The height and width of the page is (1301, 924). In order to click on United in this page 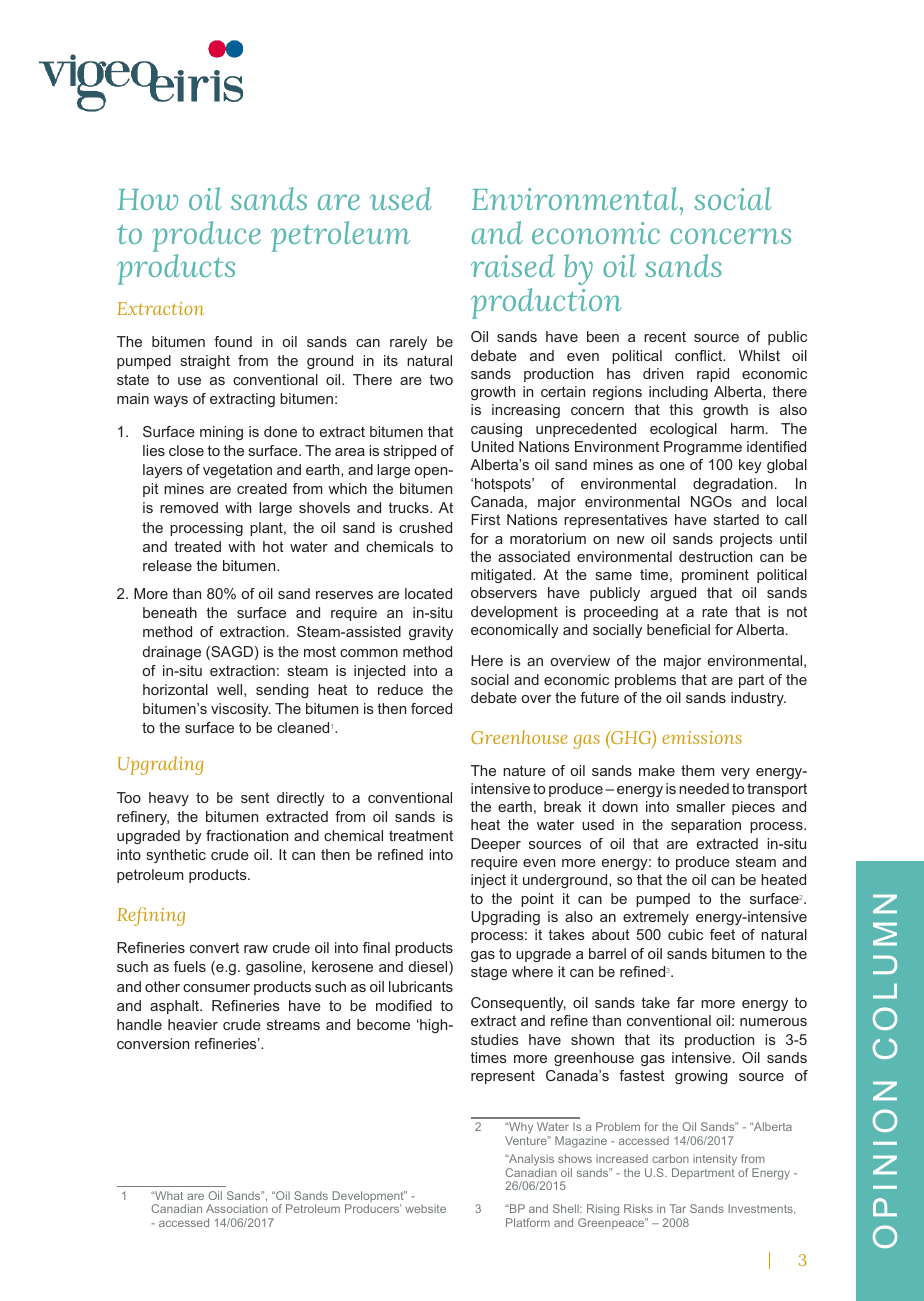, I will do `click(492, 446)`.
